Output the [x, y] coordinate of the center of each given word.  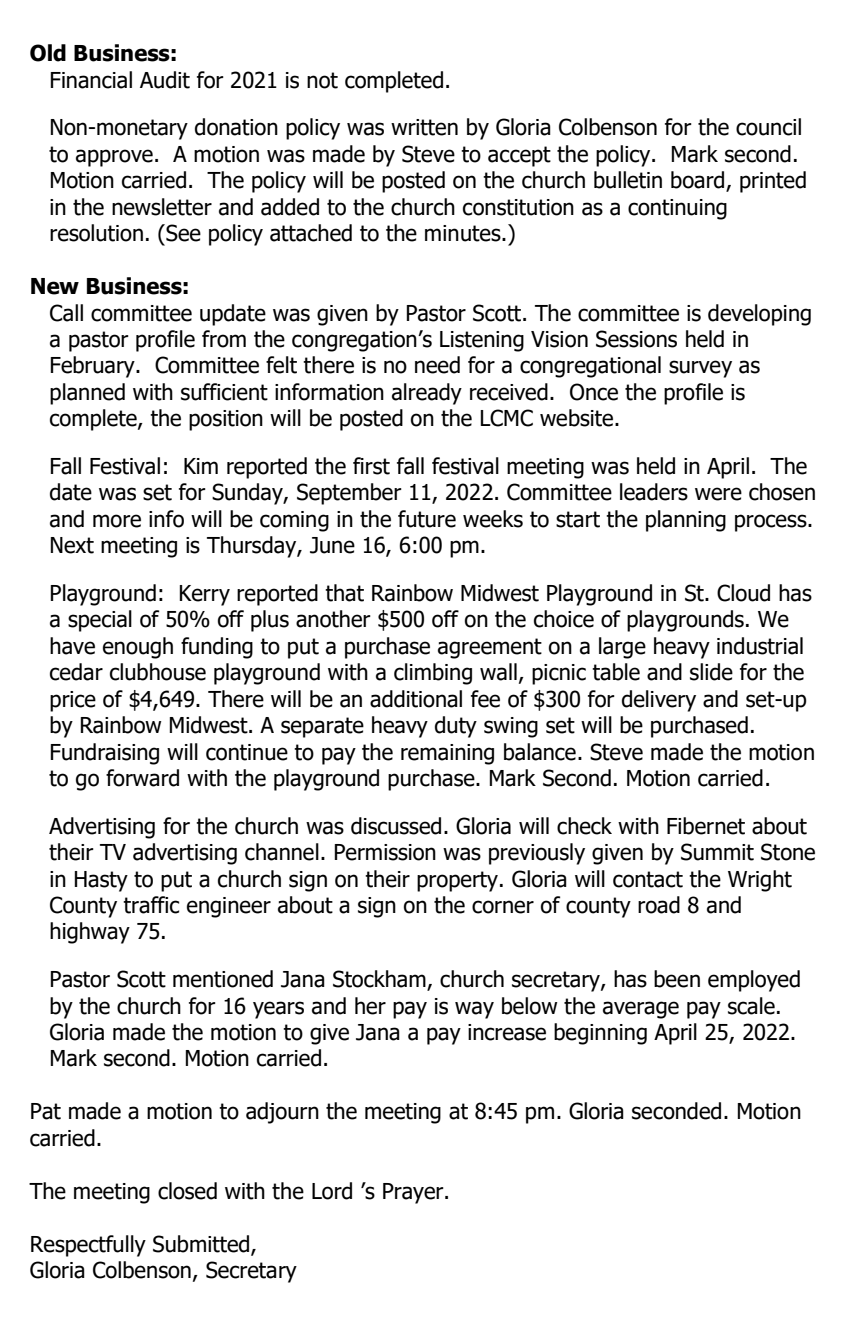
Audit [165, 80]
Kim [201, 466]
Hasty [101, 881]
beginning [600, 1034]
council [768, 127]
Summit [717, 852]
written [424, 127]
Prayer [414, 1193]
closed [187, 1191]
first [371, 466]
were [718, 494]
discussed [396, 826]
